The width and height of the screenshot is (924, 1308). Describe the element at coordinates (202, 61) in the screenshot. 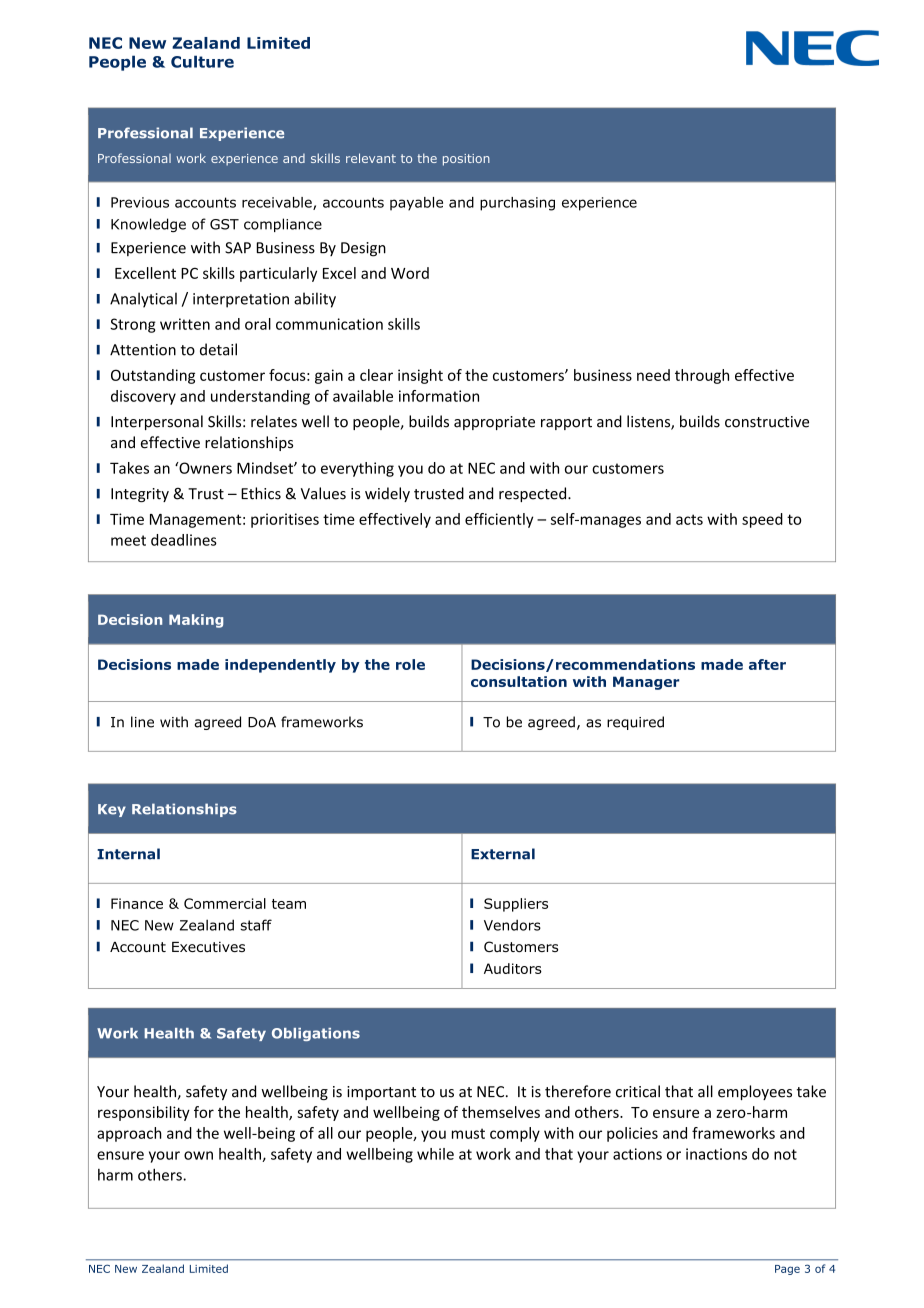

I see `Culture` at that location.
